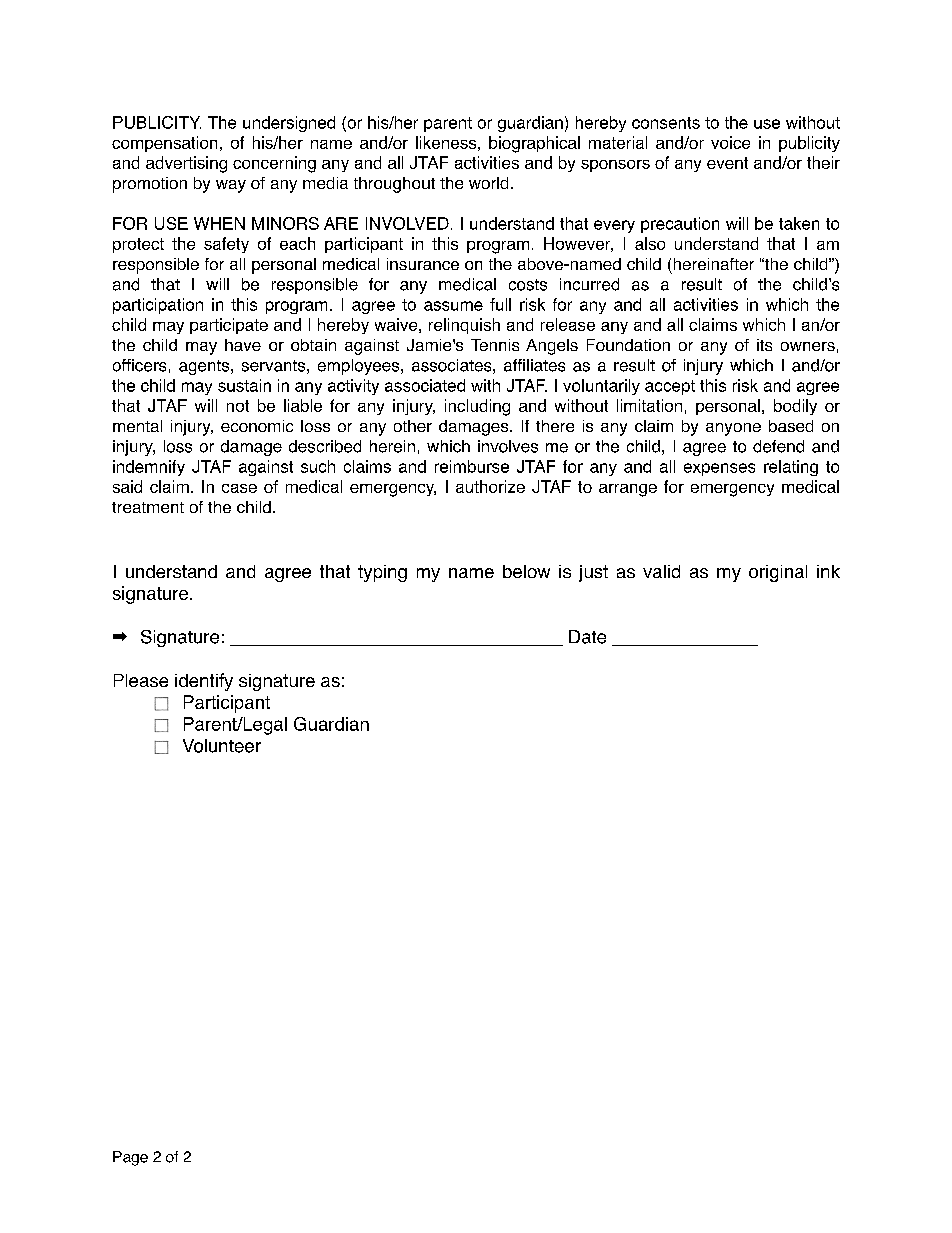 The width and height of the screenshot is (952, 1233). I want to click on Page, so click(130, 1158).
